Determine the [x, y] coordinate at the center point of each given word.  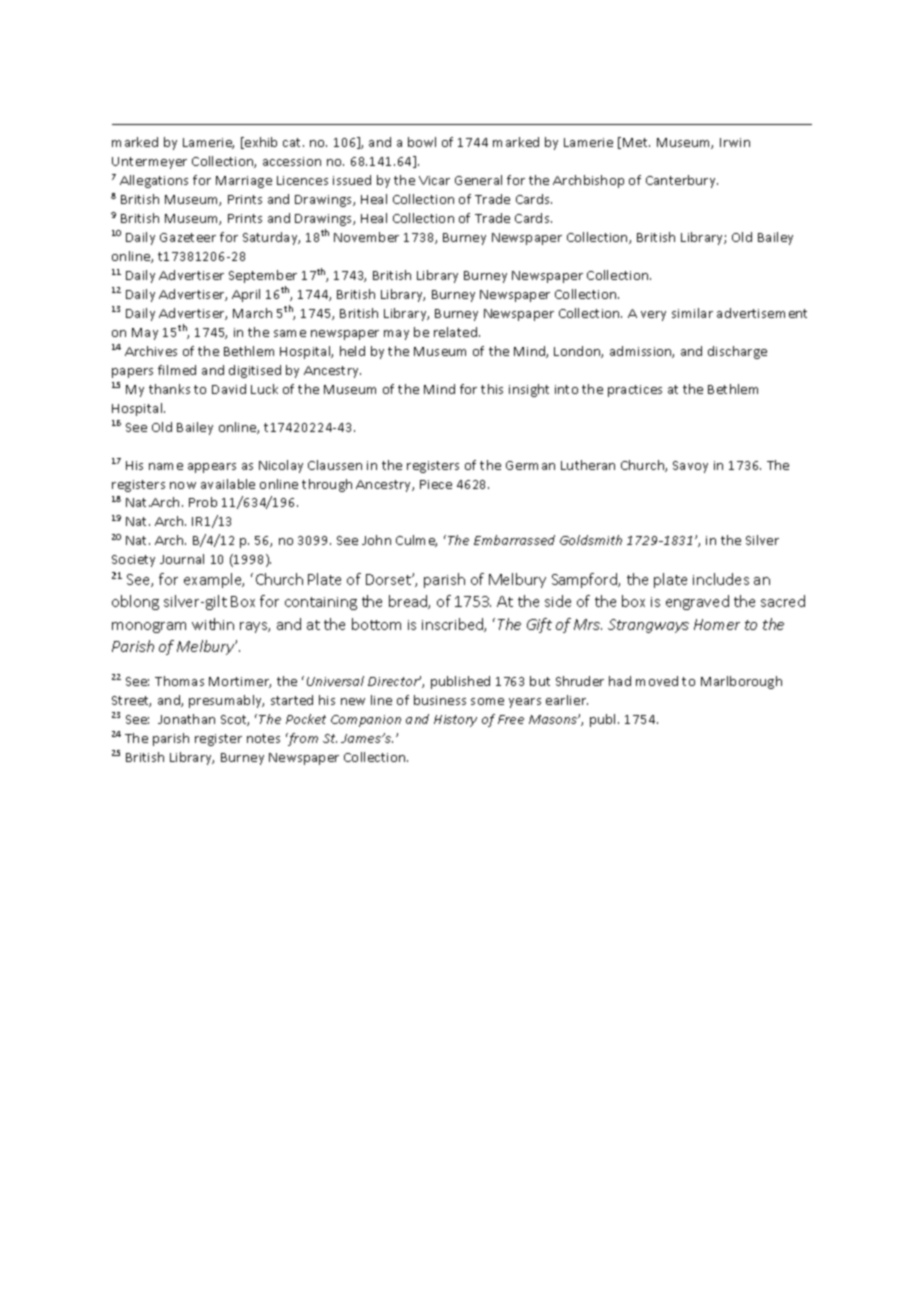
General [478, 180]
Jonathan [186, 719]
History [455, 721]
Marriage [244, 182]
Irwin [735, 142]
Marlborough [741, 682]
